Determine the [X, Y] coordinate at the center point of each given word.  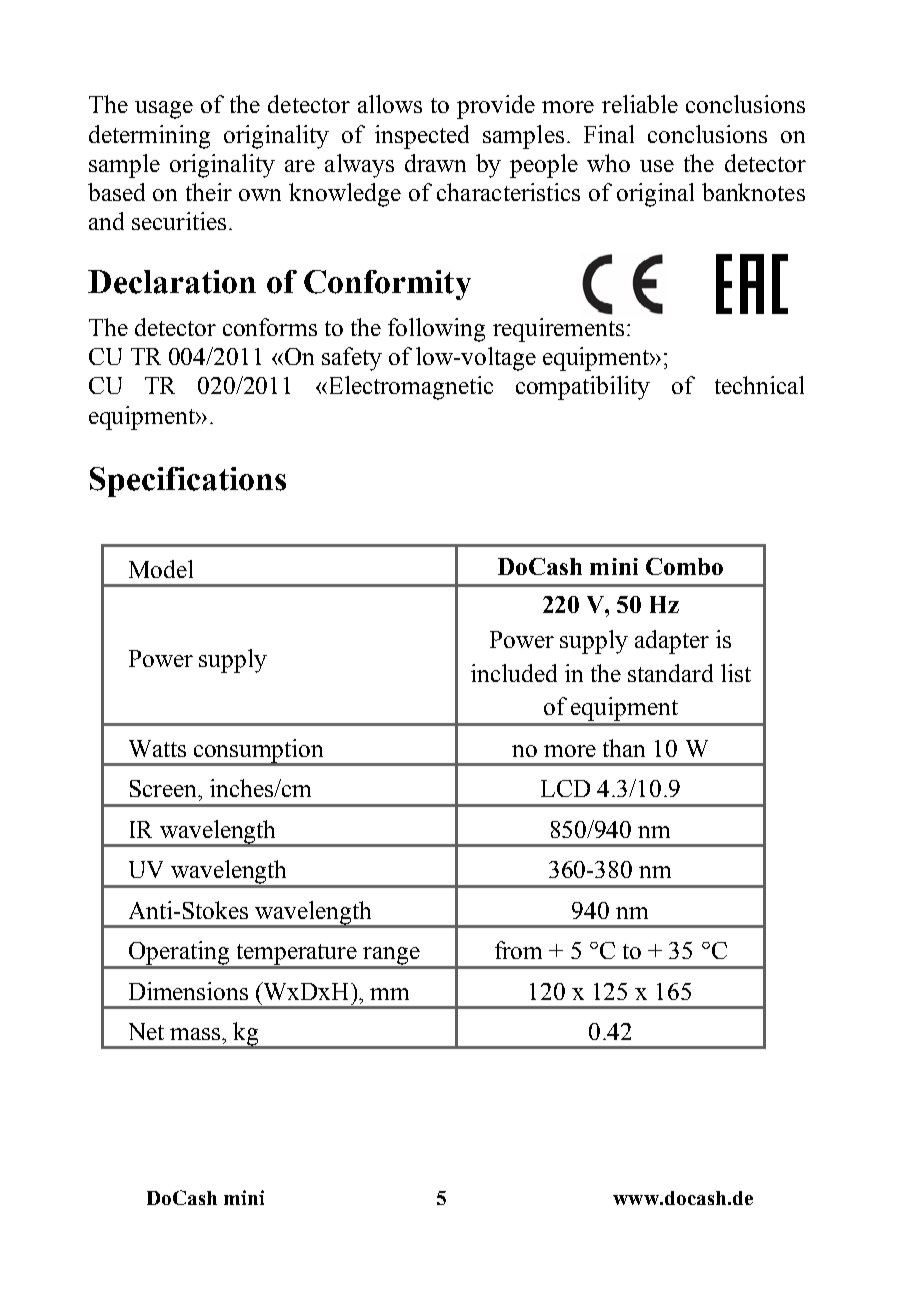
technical [759, 385]
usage [164, 110]
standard [670, 673]
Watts [157, 748]
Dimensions [188, 991]
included [514, 673]
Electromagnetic [409, 388]
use [657, 166]
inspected [422, 137]
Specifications [188, 482]
